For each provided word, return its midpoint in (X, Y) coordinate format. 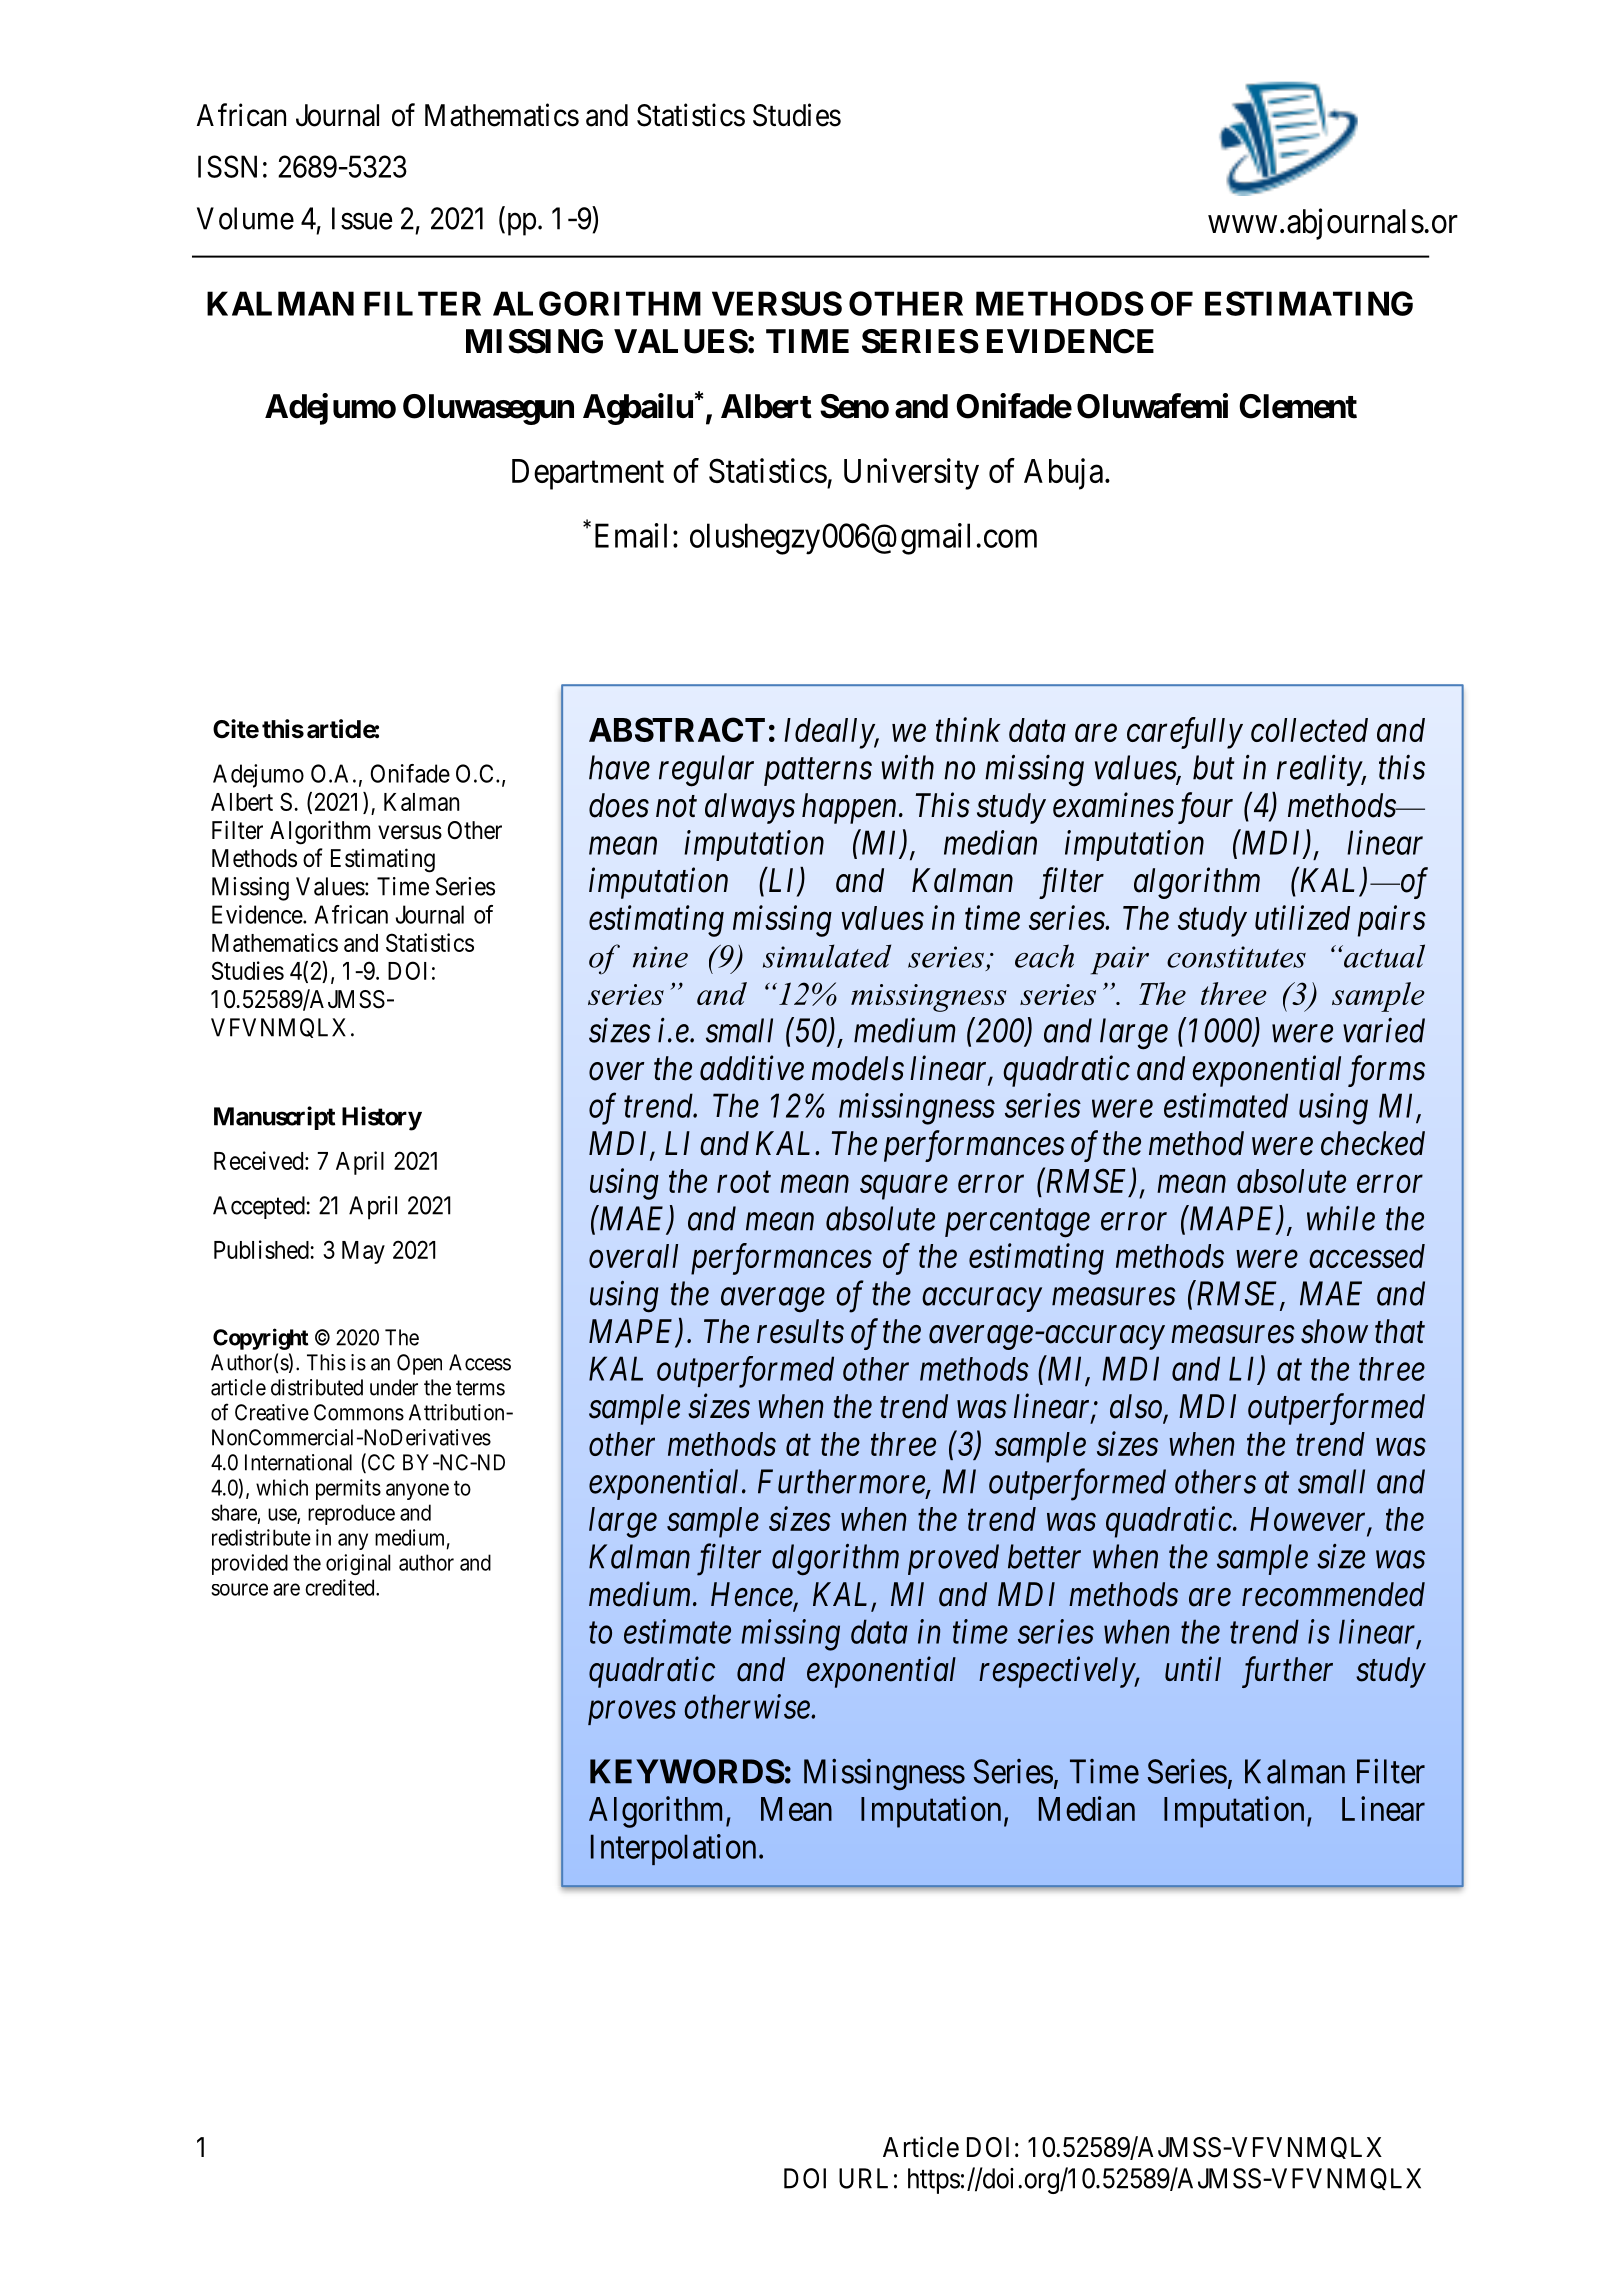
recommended (1333, 1594)
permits (348, 1489)
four (1205, 808)
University (911, 474)
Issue (362, 218)
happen (849, 808)
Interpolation (673, 1849)
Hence (753, 1595)
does (619, 805)
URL (863, 2178)
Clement (1298, 406)
